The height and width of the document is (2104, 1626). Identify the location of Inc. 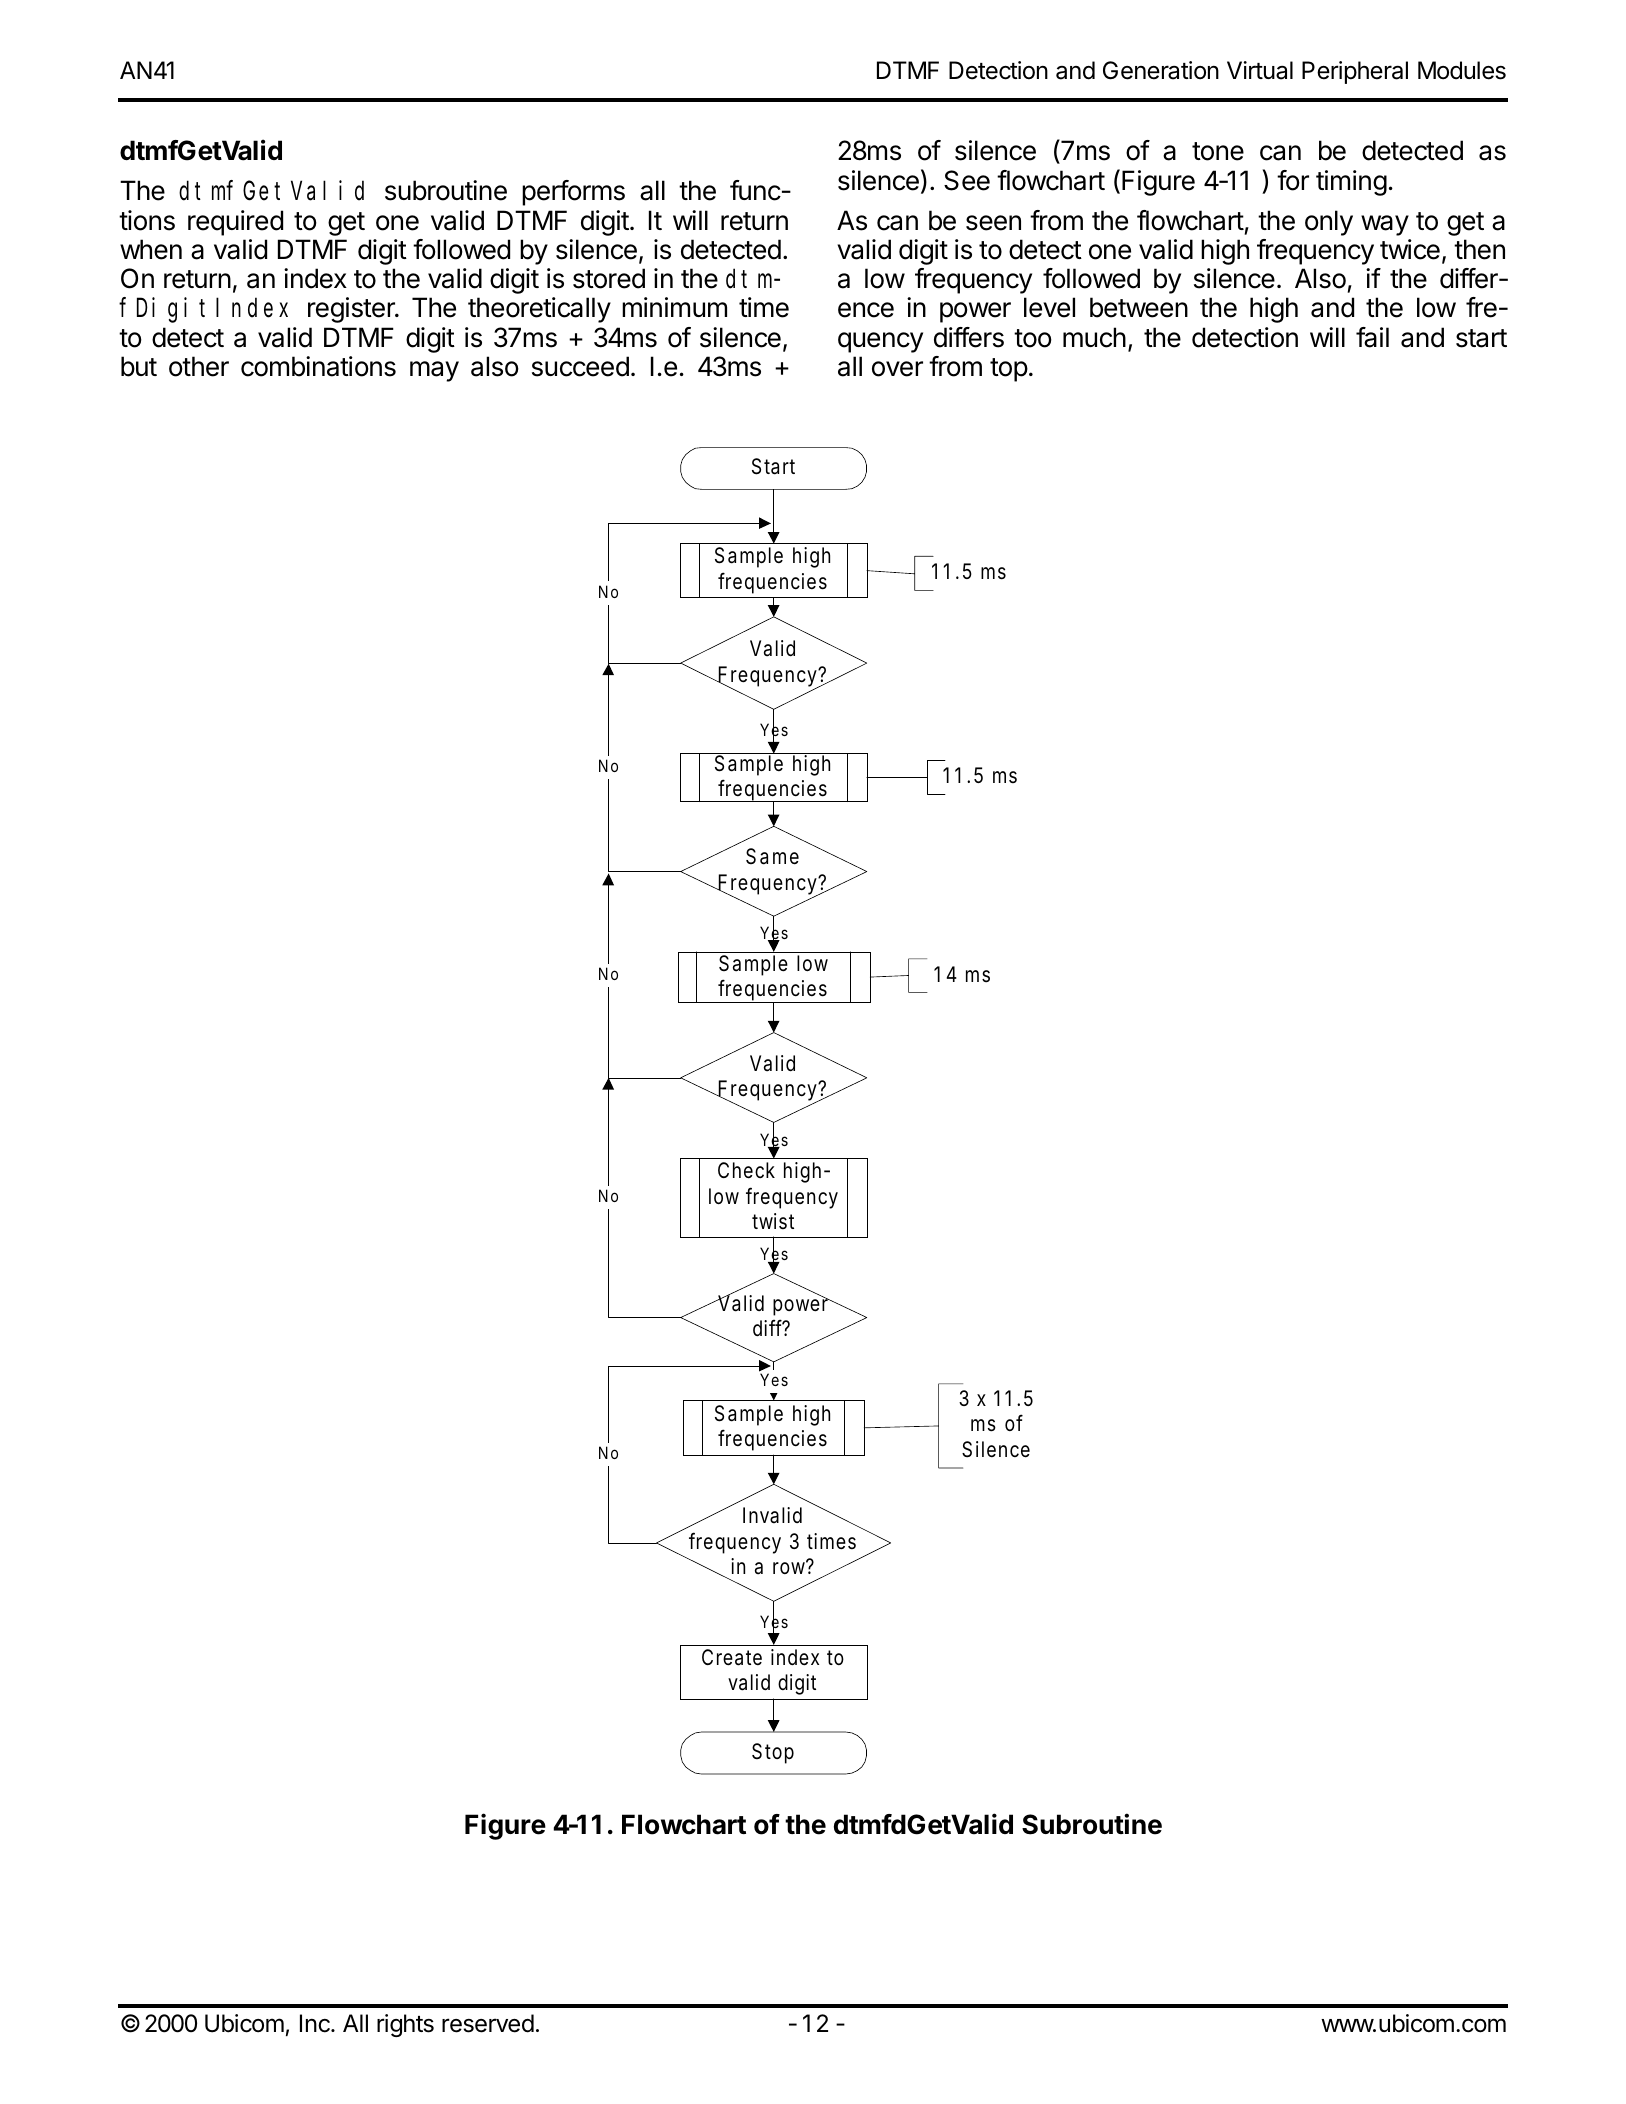
(316, 2023).
